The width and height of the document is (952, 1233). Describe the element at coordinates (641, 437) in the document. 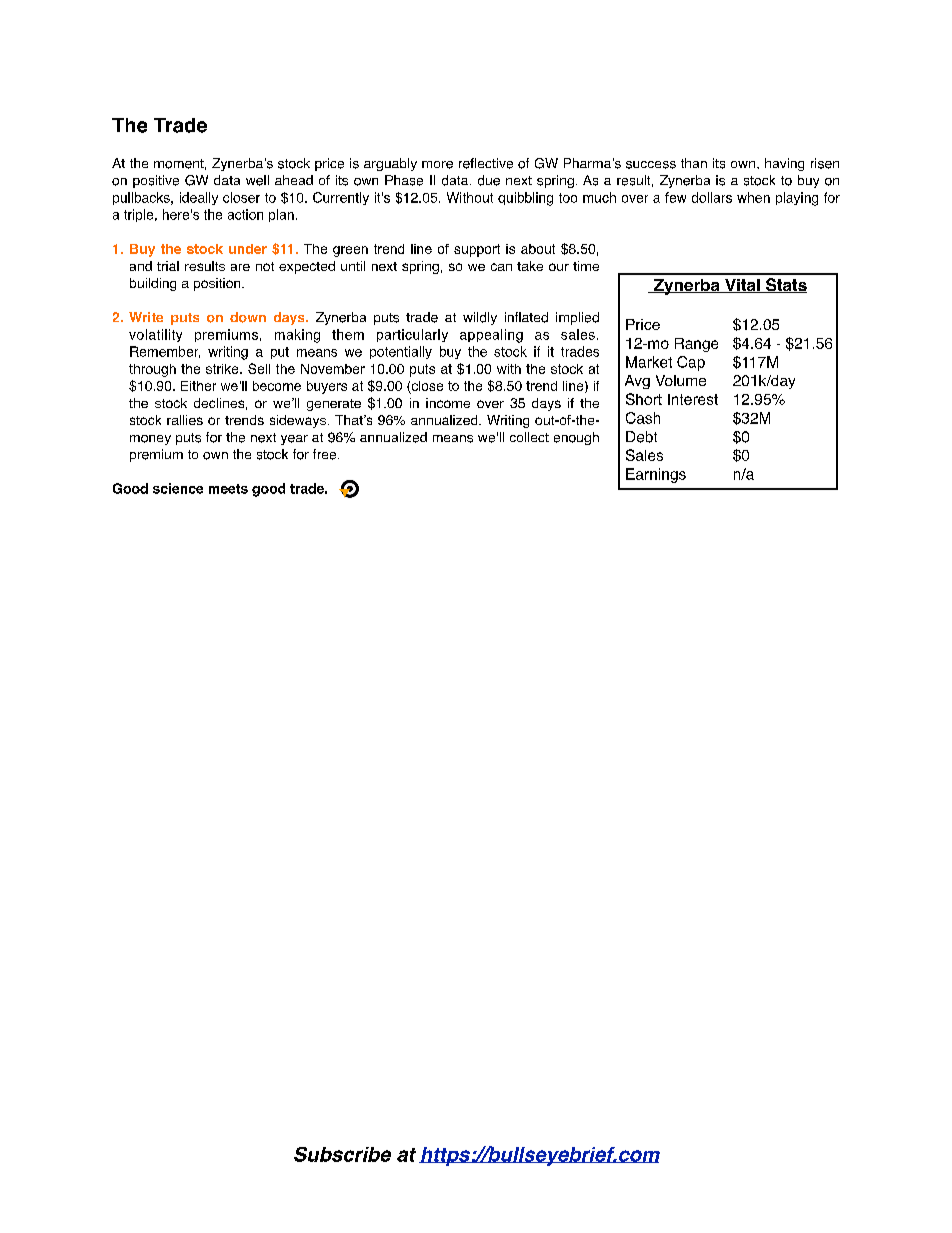

I see `Debt` at that location.
